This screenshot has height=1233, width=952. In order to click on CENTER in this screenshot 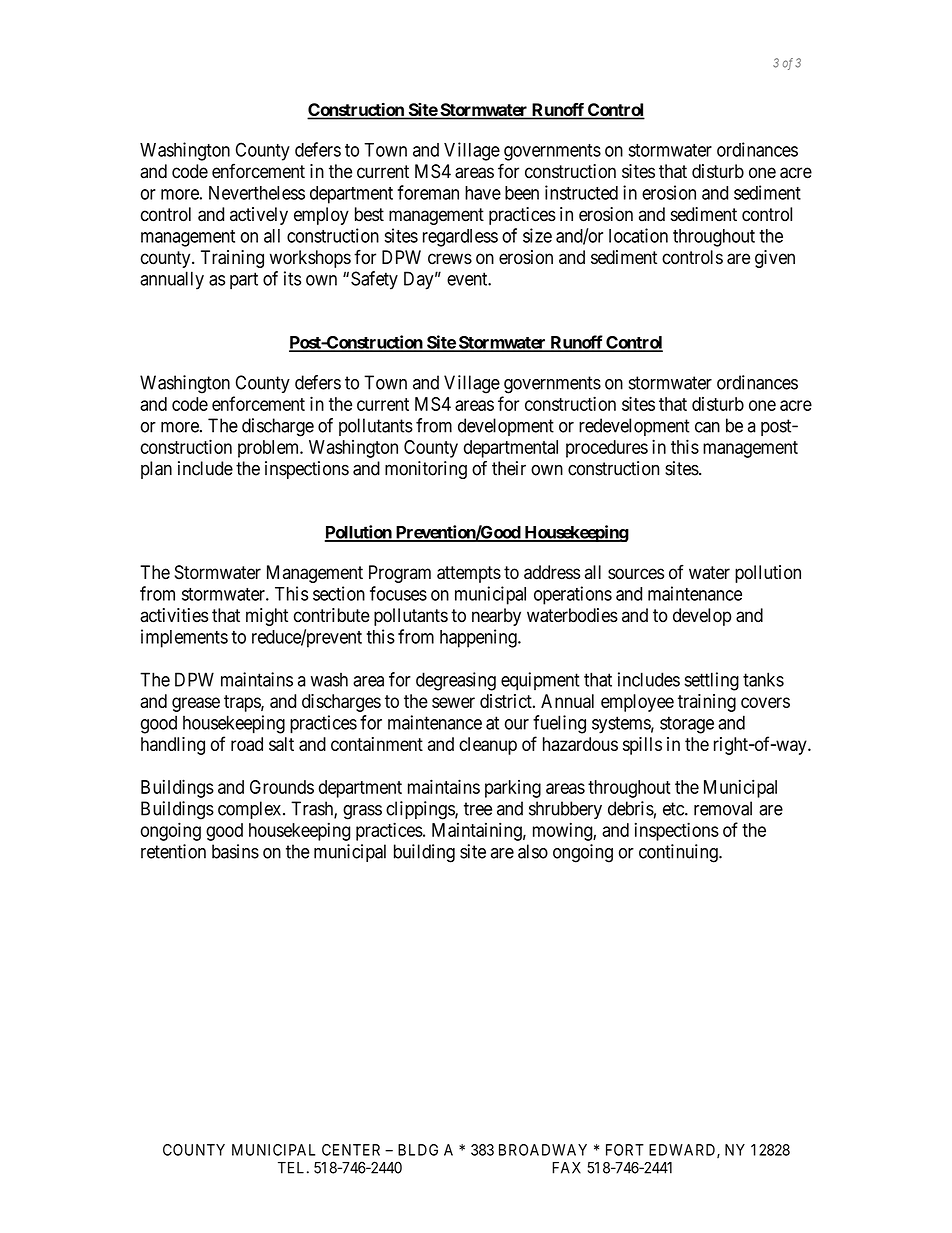, I will do `click(351, 1150)`.
